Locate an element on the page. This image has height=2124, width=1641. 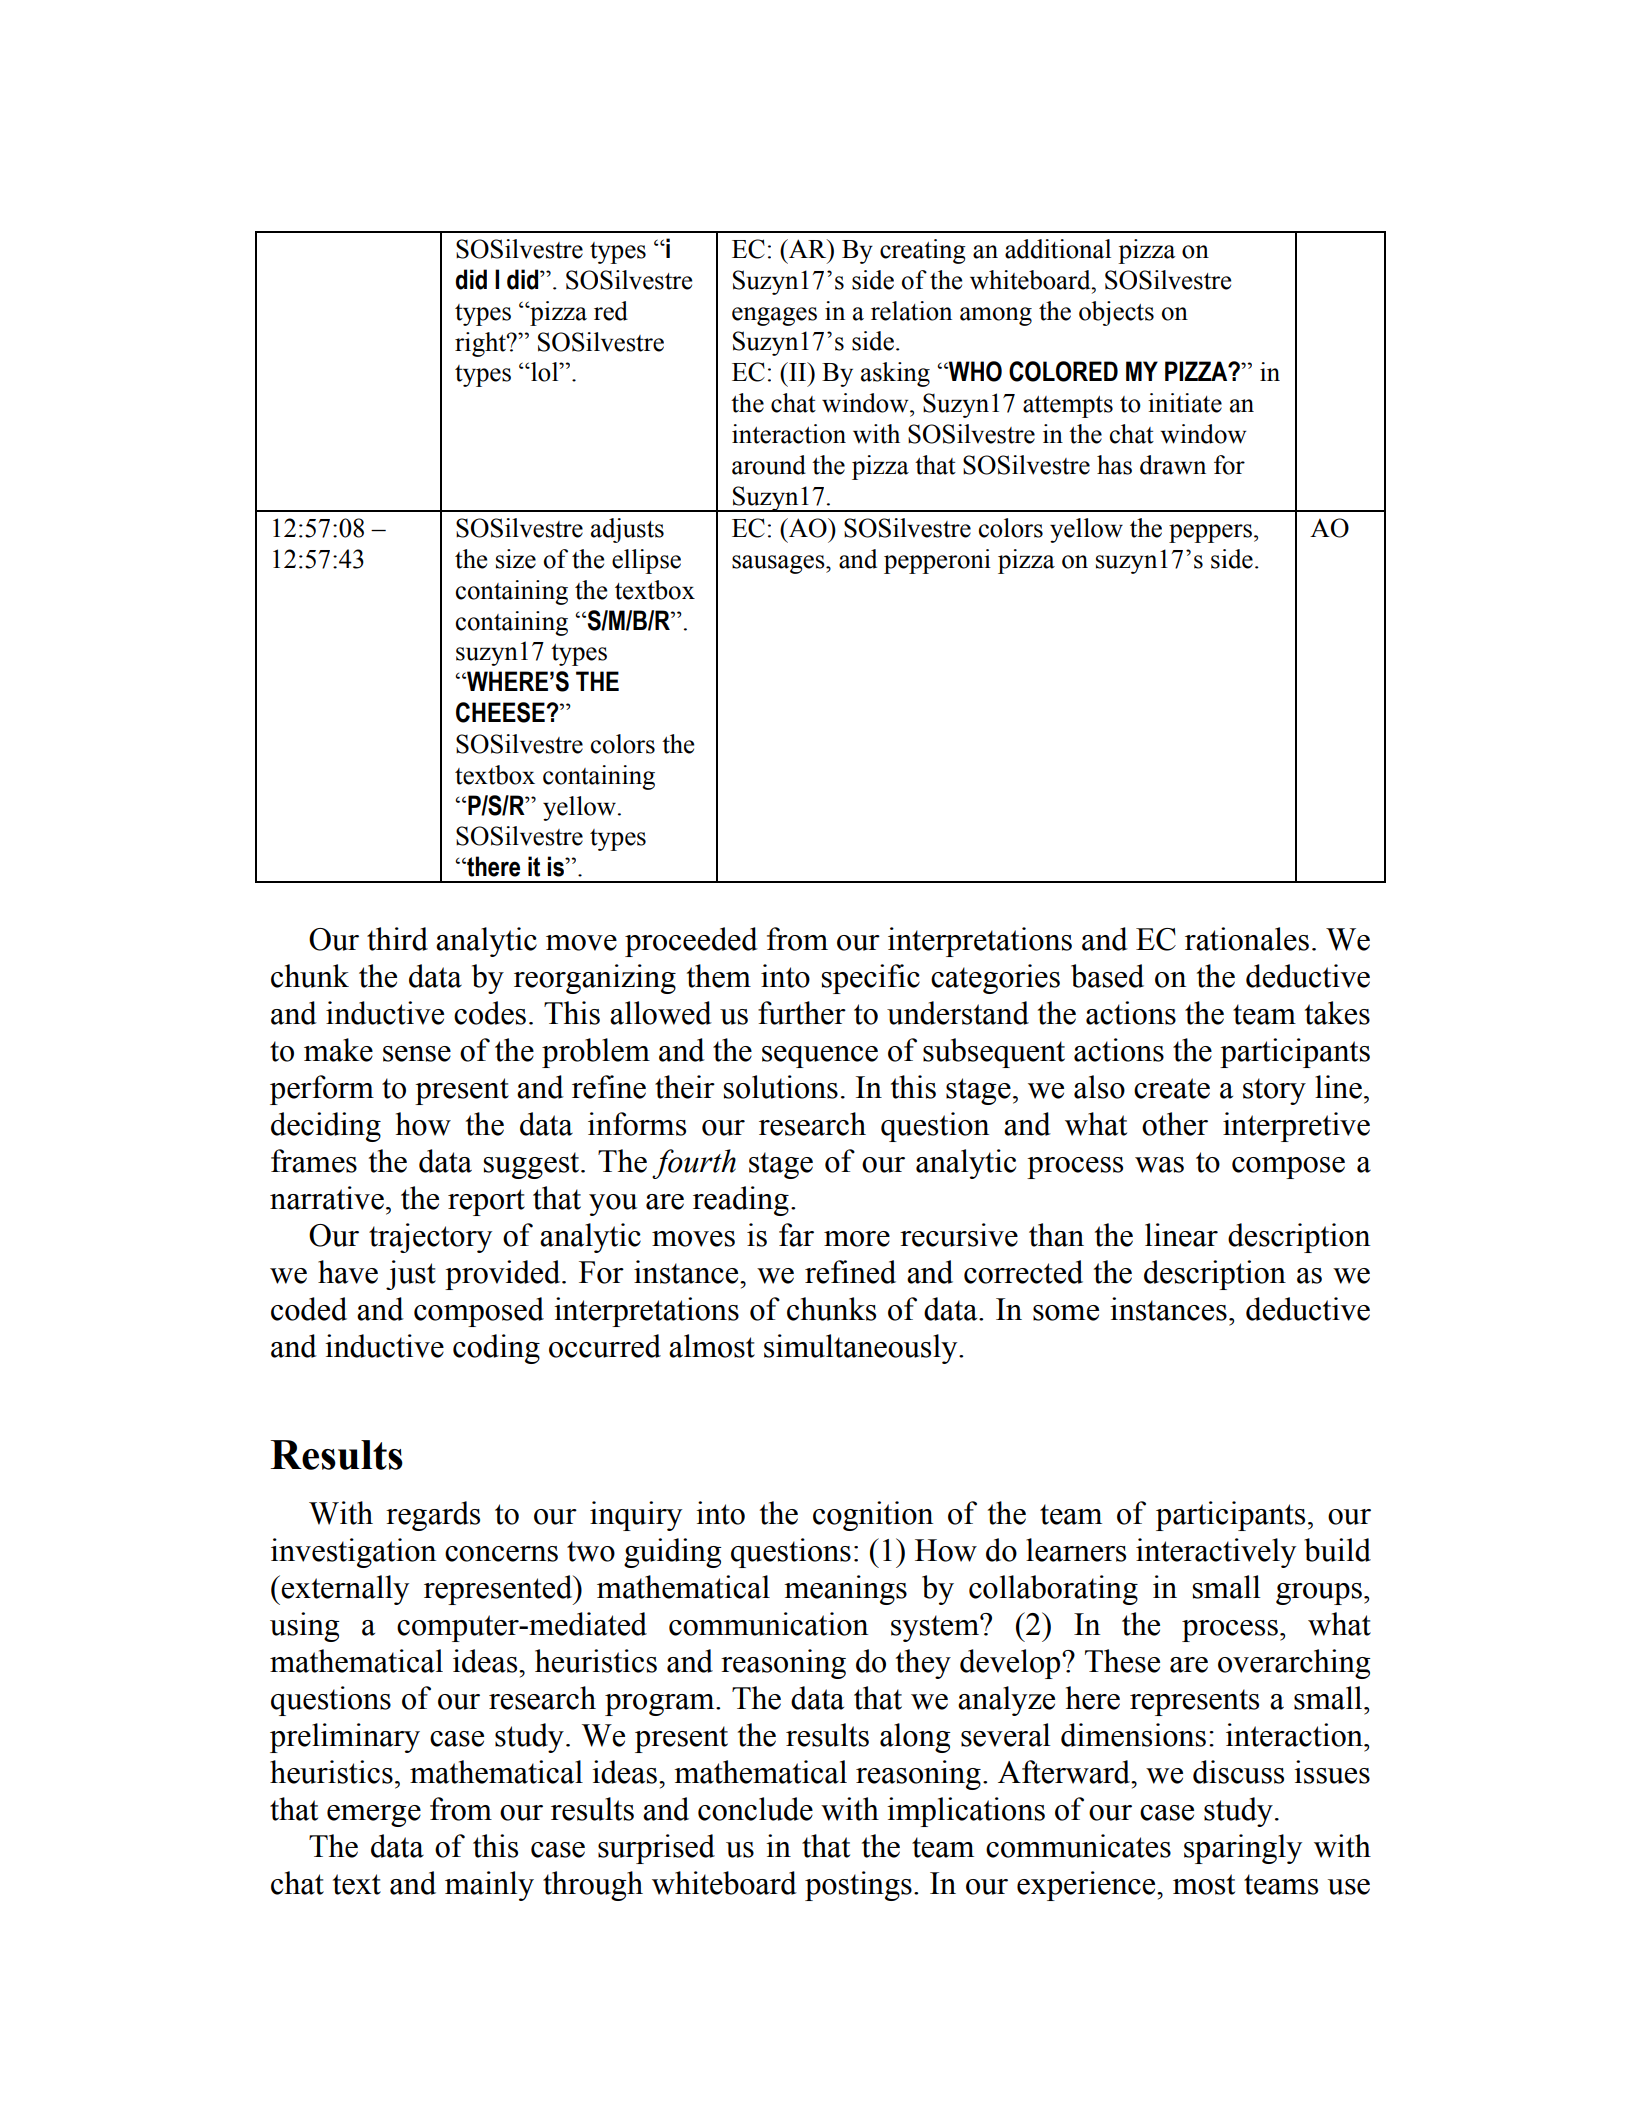
some is located at coordinates (1066, 1313).
